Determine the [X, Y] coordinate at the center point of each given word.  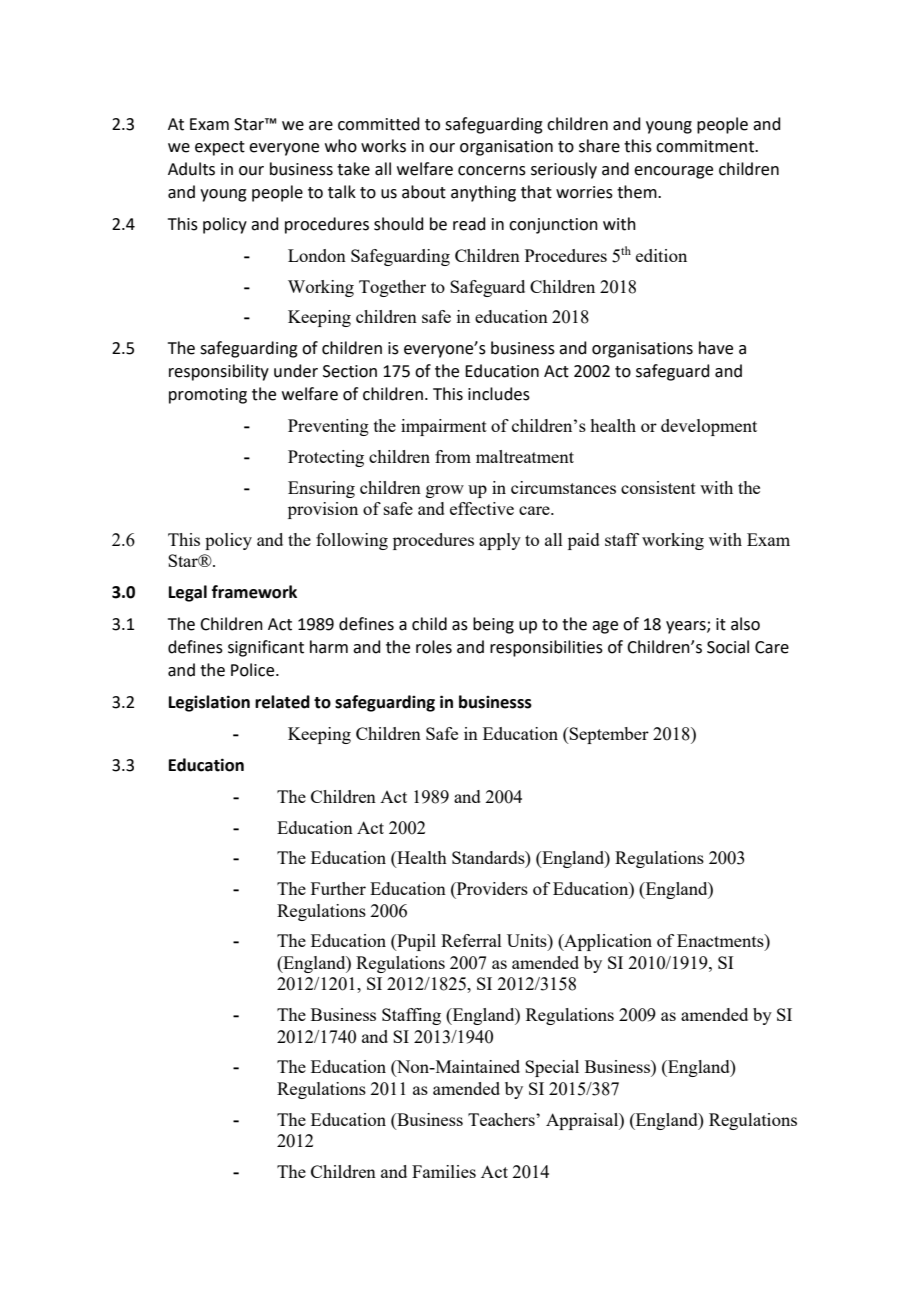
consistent [658, 487]
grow [445, 491]
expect [220, 148]
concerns [492, 171]
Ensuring [321, 489]
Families [444, 1171]
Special [552, 1068]
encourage [673, 172]
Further [338, 888]
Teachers [502, 1119]
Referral [471, 940]
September [608, 735]
